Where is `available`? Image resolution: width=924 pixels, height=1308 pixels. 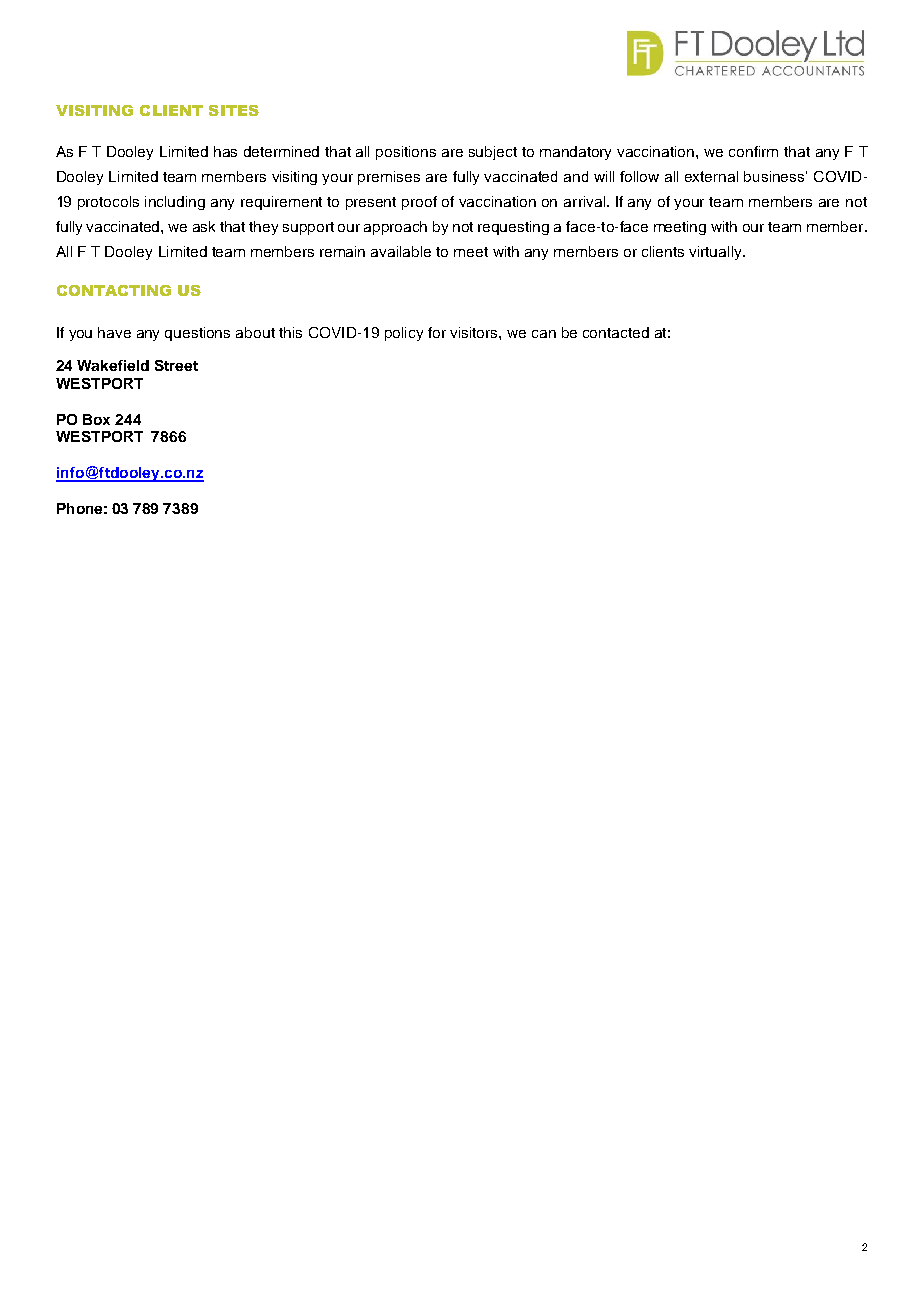 available is located at coordinates (401, 251).
